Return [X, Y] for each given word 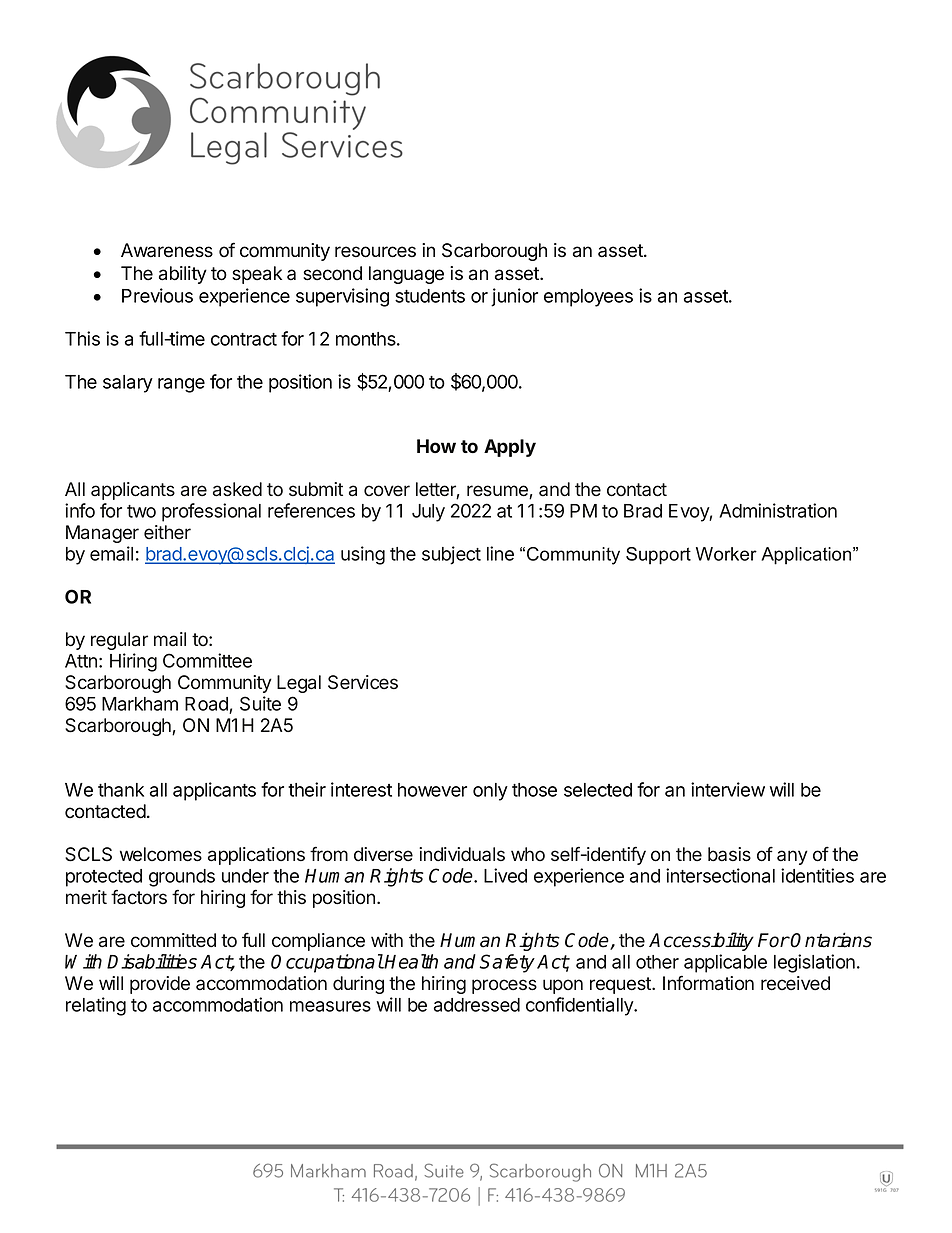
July [428, 513]
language [406, 275]
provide [160, 985]
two [141, 511]
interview [728, 789]
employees [588, 298]
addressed [477, 1005]
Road [207, 705]
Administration [778, 510]
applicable [725, 963]
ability [183, 275]
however [432, 790]
